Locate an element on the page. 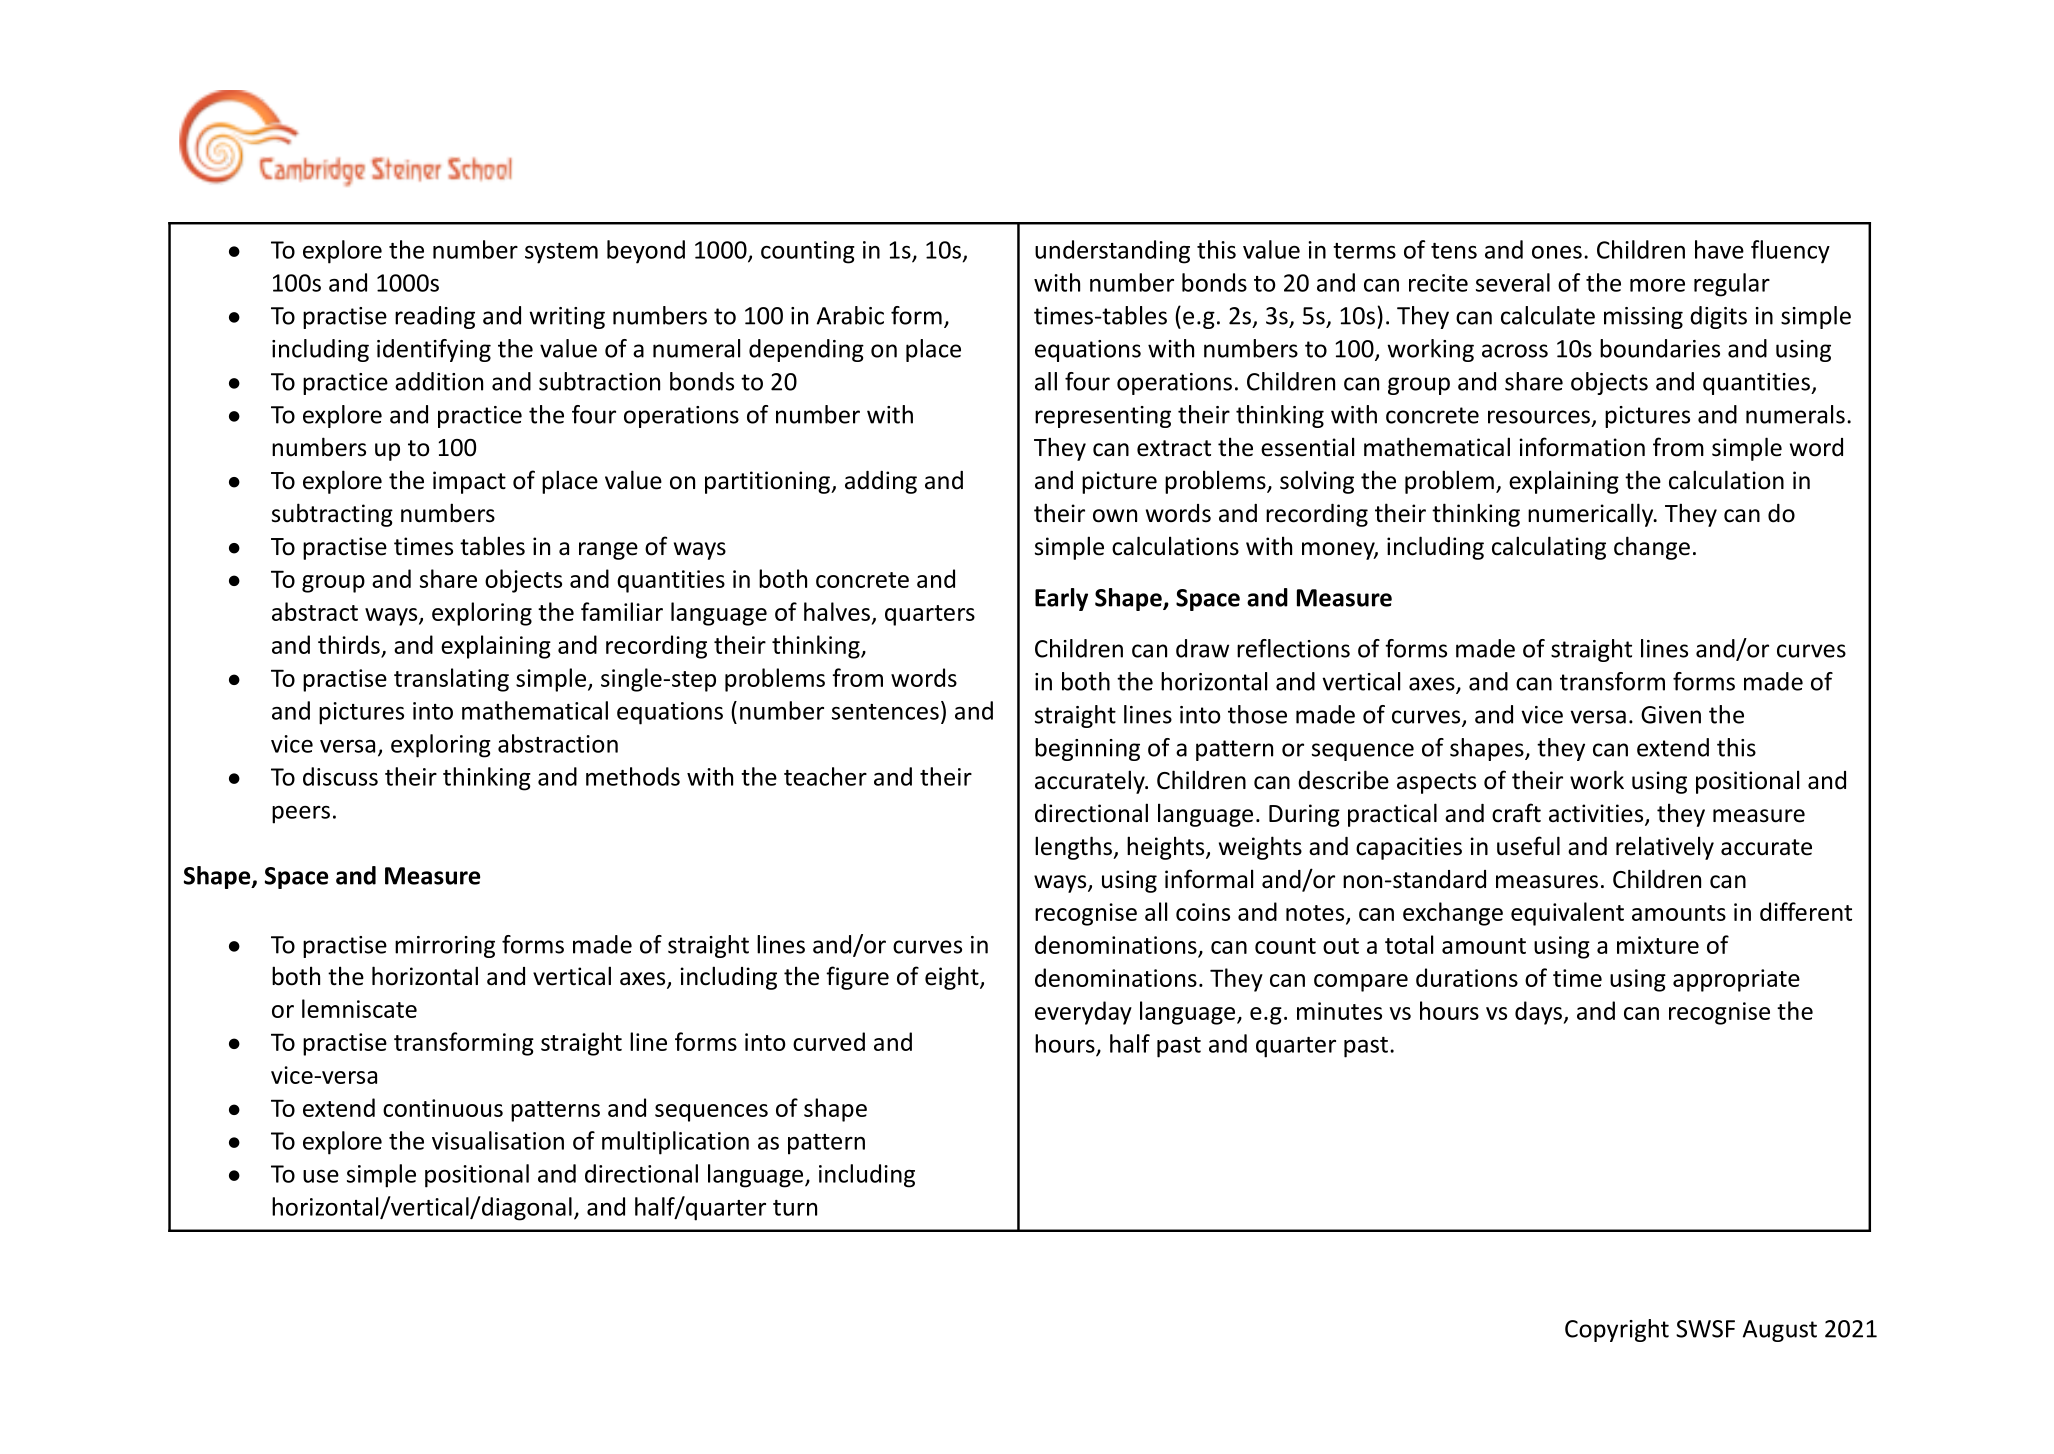 This page has width=2054, height=1454. more is located at coordinates (1657, 285).
